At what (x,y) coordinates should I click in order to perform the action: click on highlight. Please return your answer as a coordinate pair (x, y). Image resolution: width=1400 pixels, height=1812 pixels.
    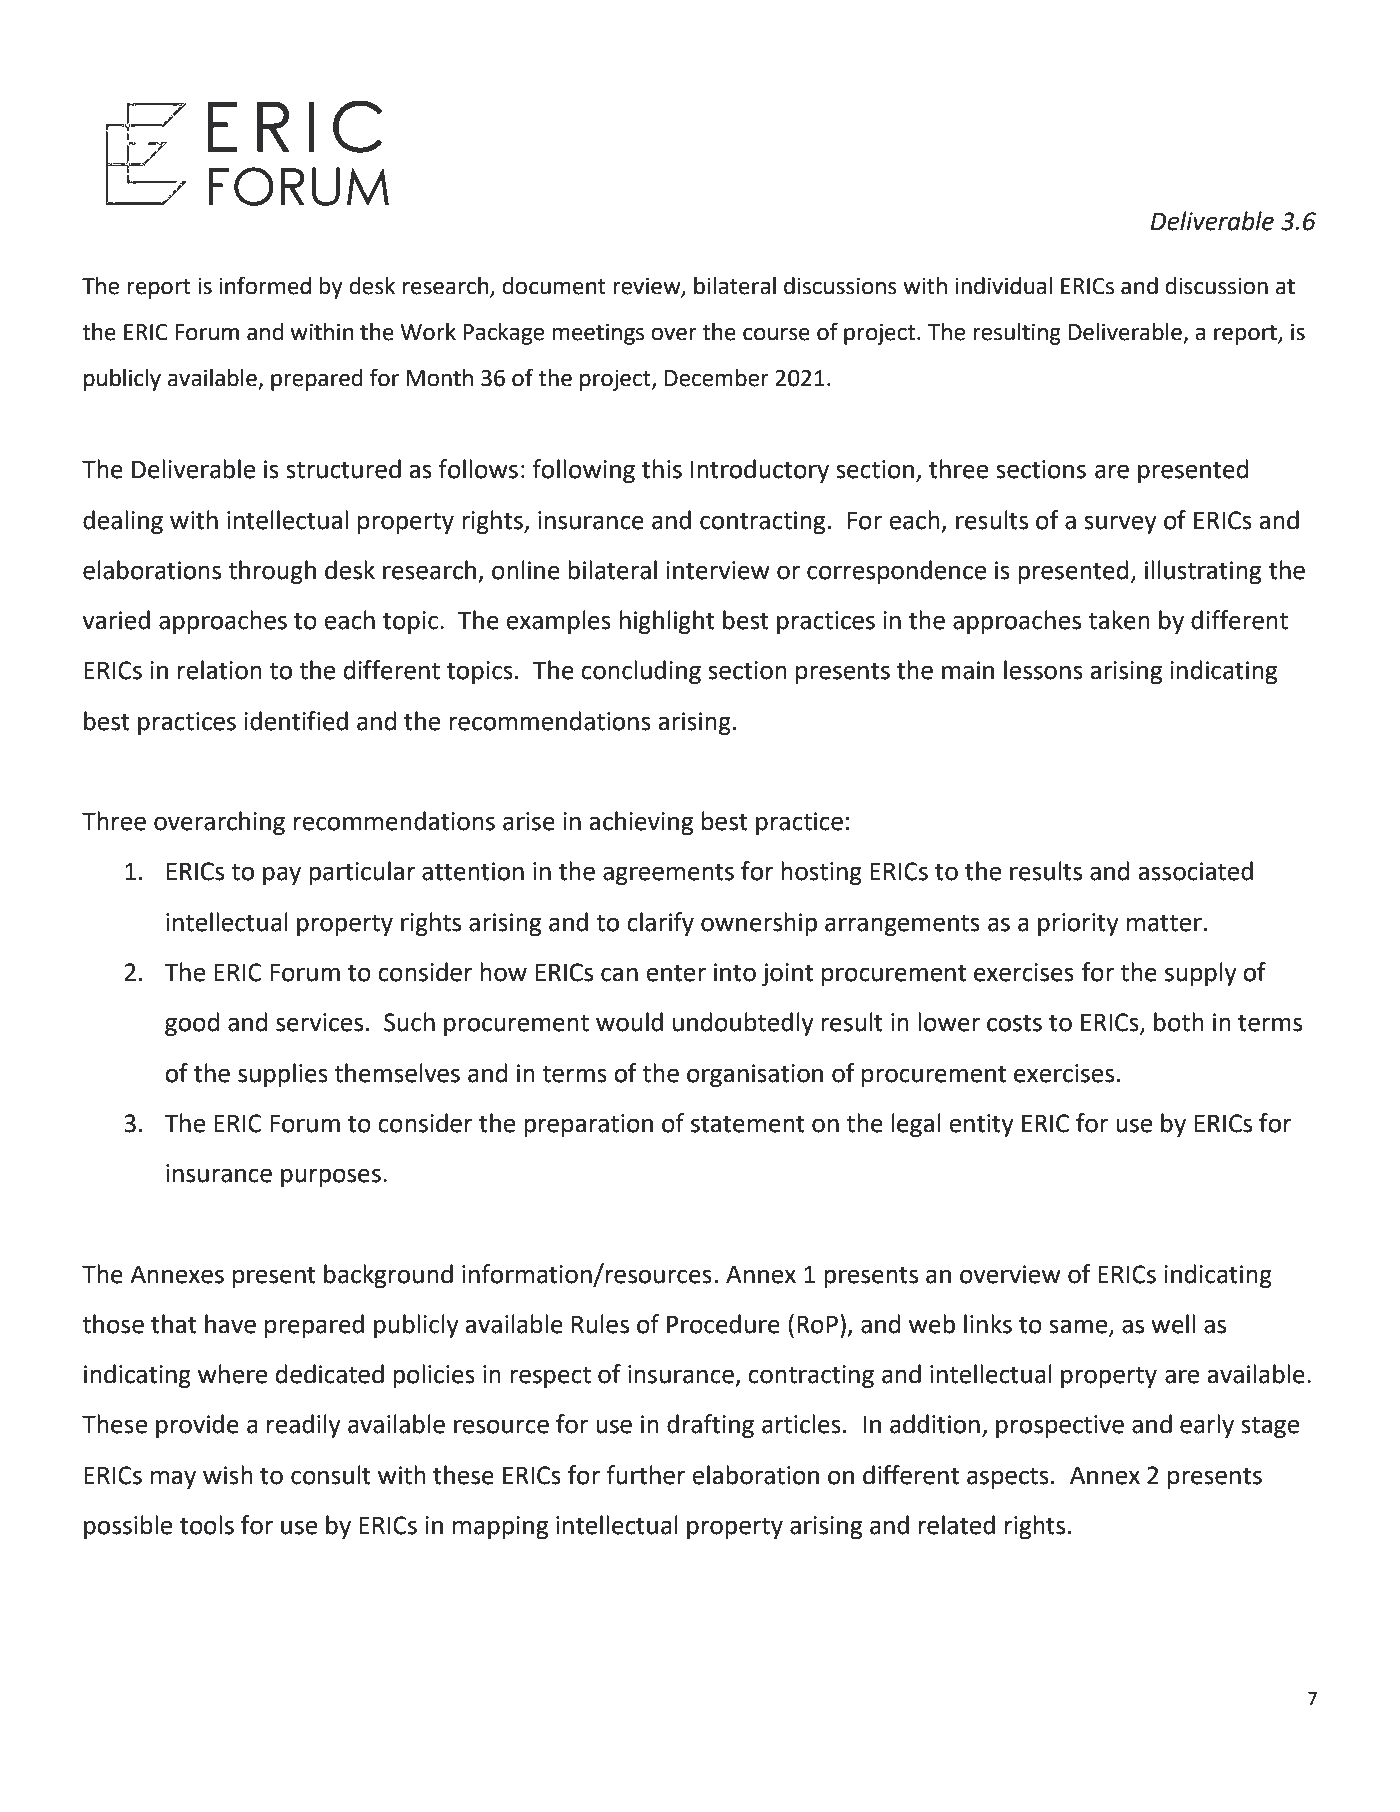
    Looking at the image, I should click on (667, 622).
